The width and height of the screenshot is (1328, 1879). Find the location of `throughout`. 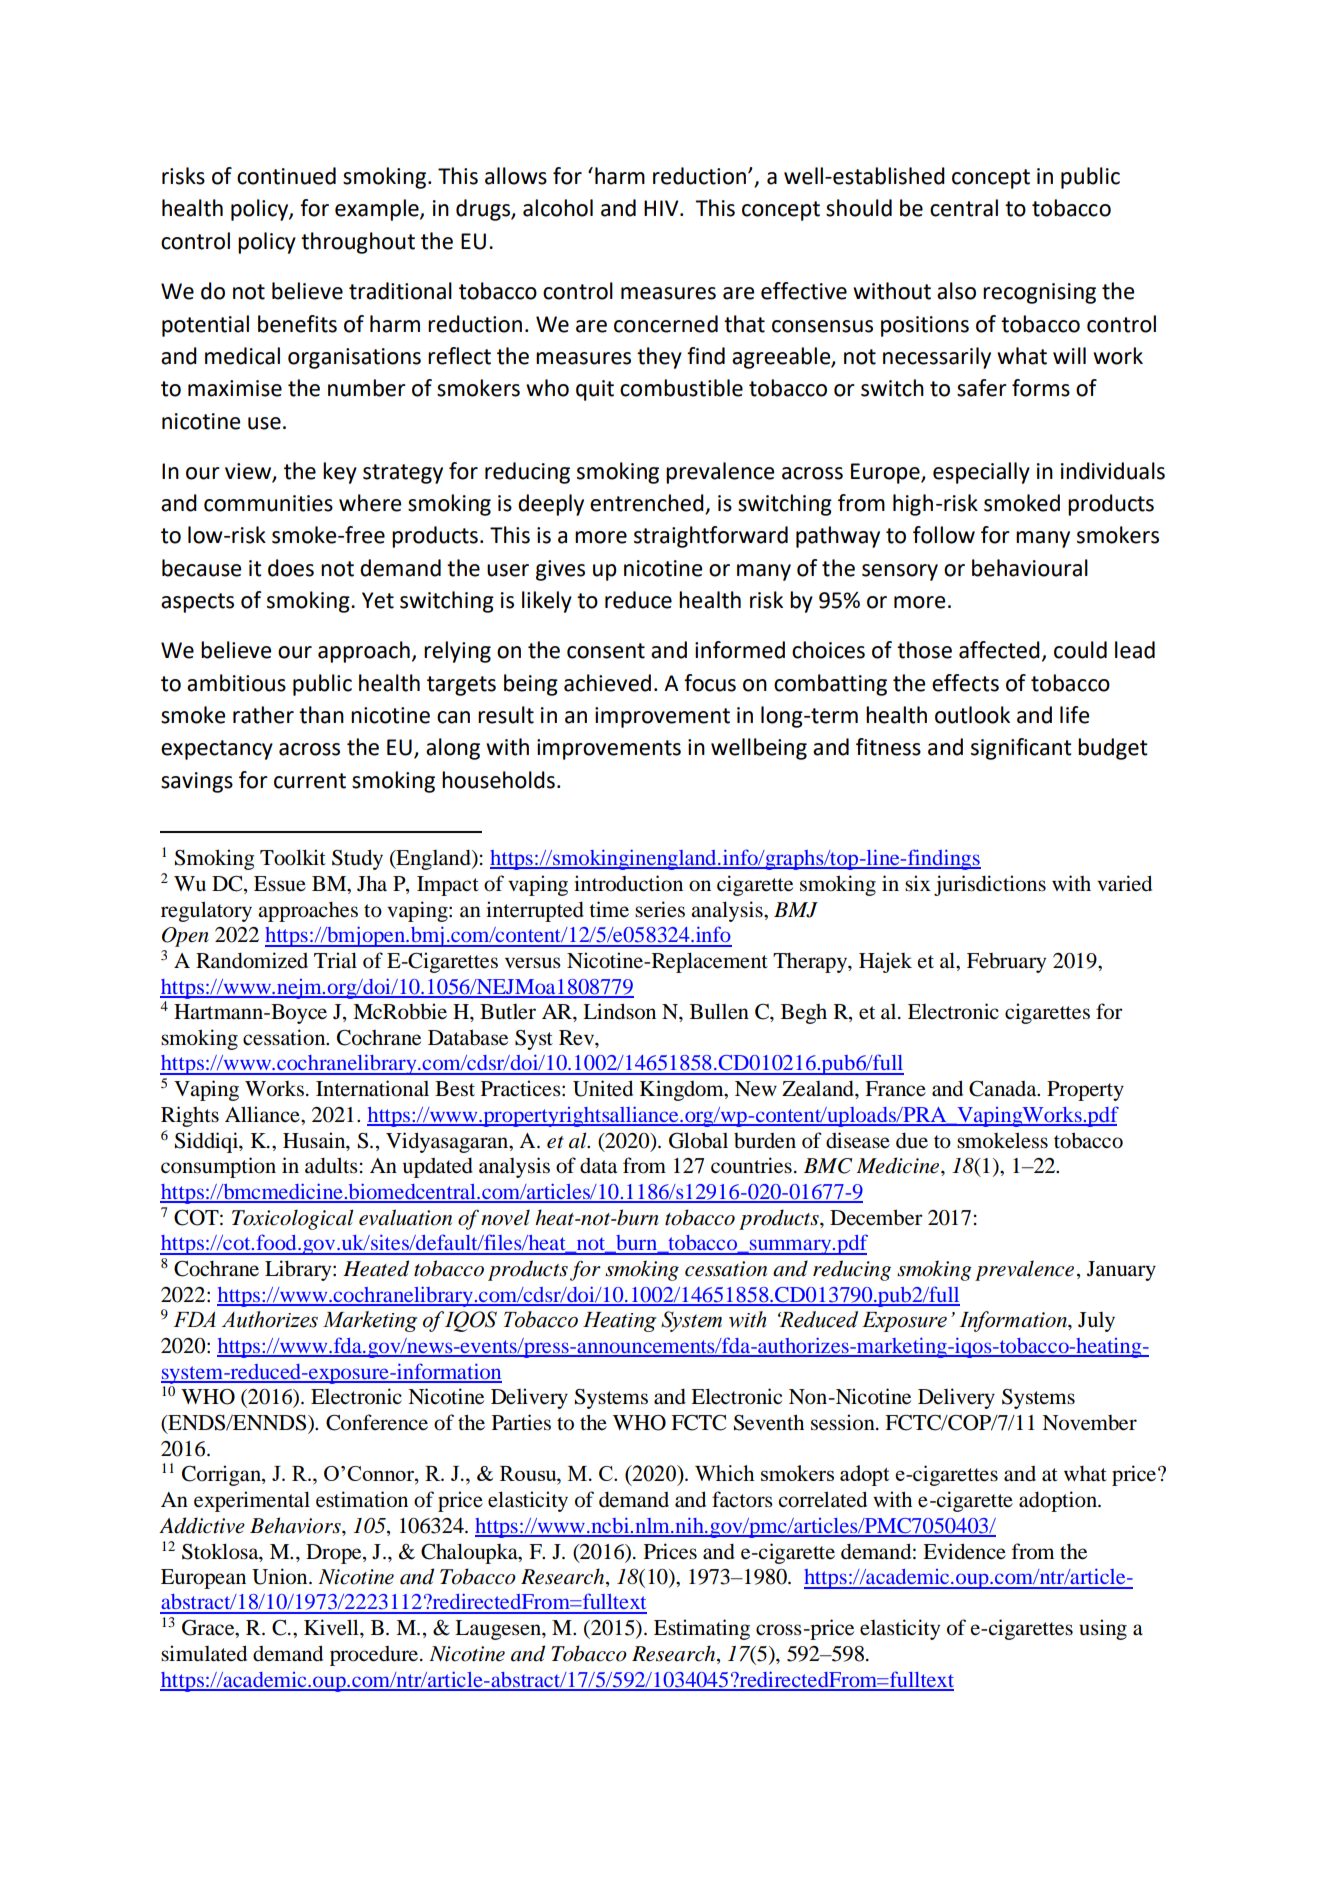

throughout is located at coordinates (358, 243).
